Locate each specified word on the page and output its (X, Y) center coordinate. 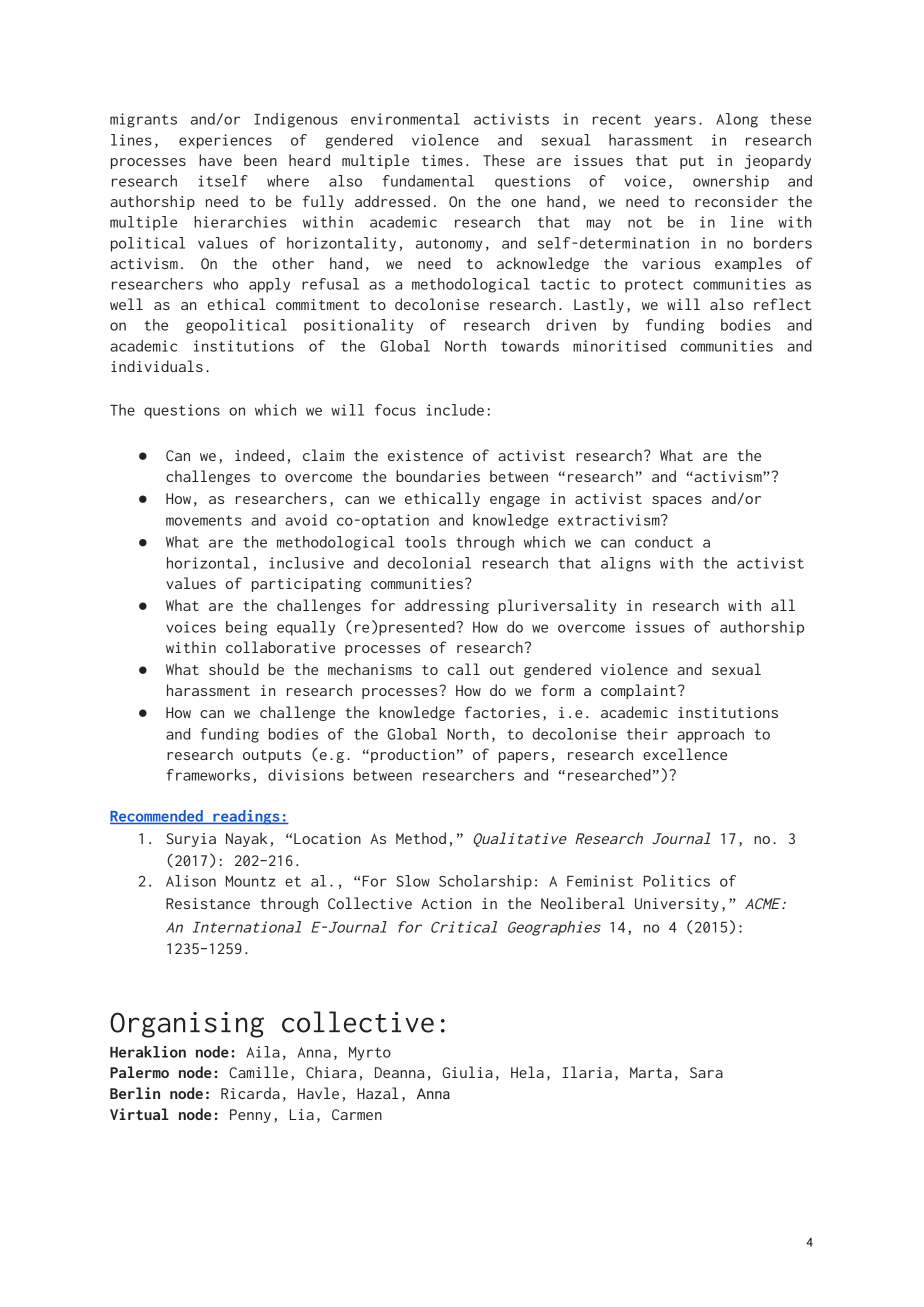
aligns (626, 564)
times (442, 160)
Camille (258, 1072)
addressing (447, 606)
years (675, 122)
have (215, 160)
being (246, 628)
